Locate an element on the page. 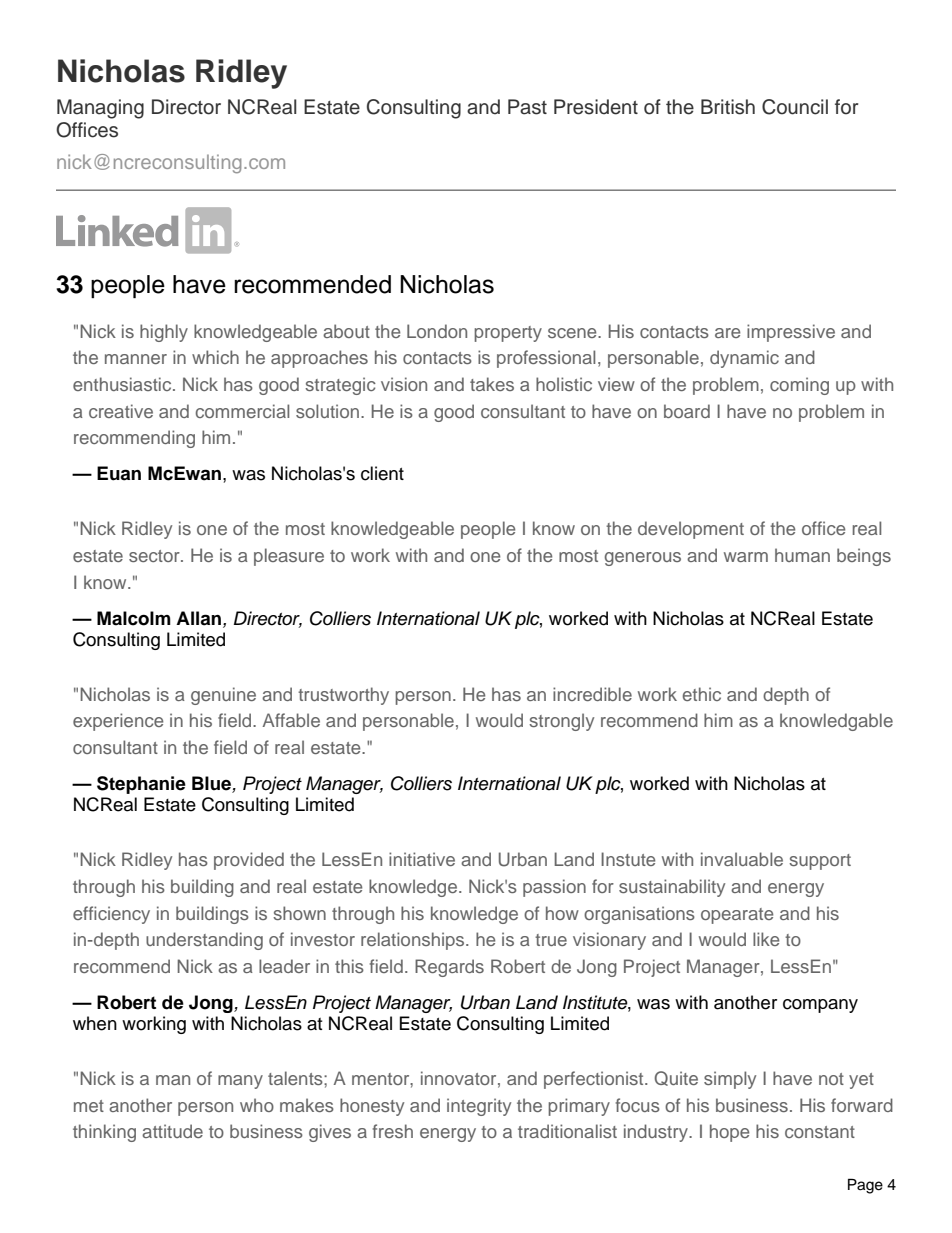 Image resolution: width=952 pixels, height=1233 pixels. Managing is located at coordinates (100, 109).
